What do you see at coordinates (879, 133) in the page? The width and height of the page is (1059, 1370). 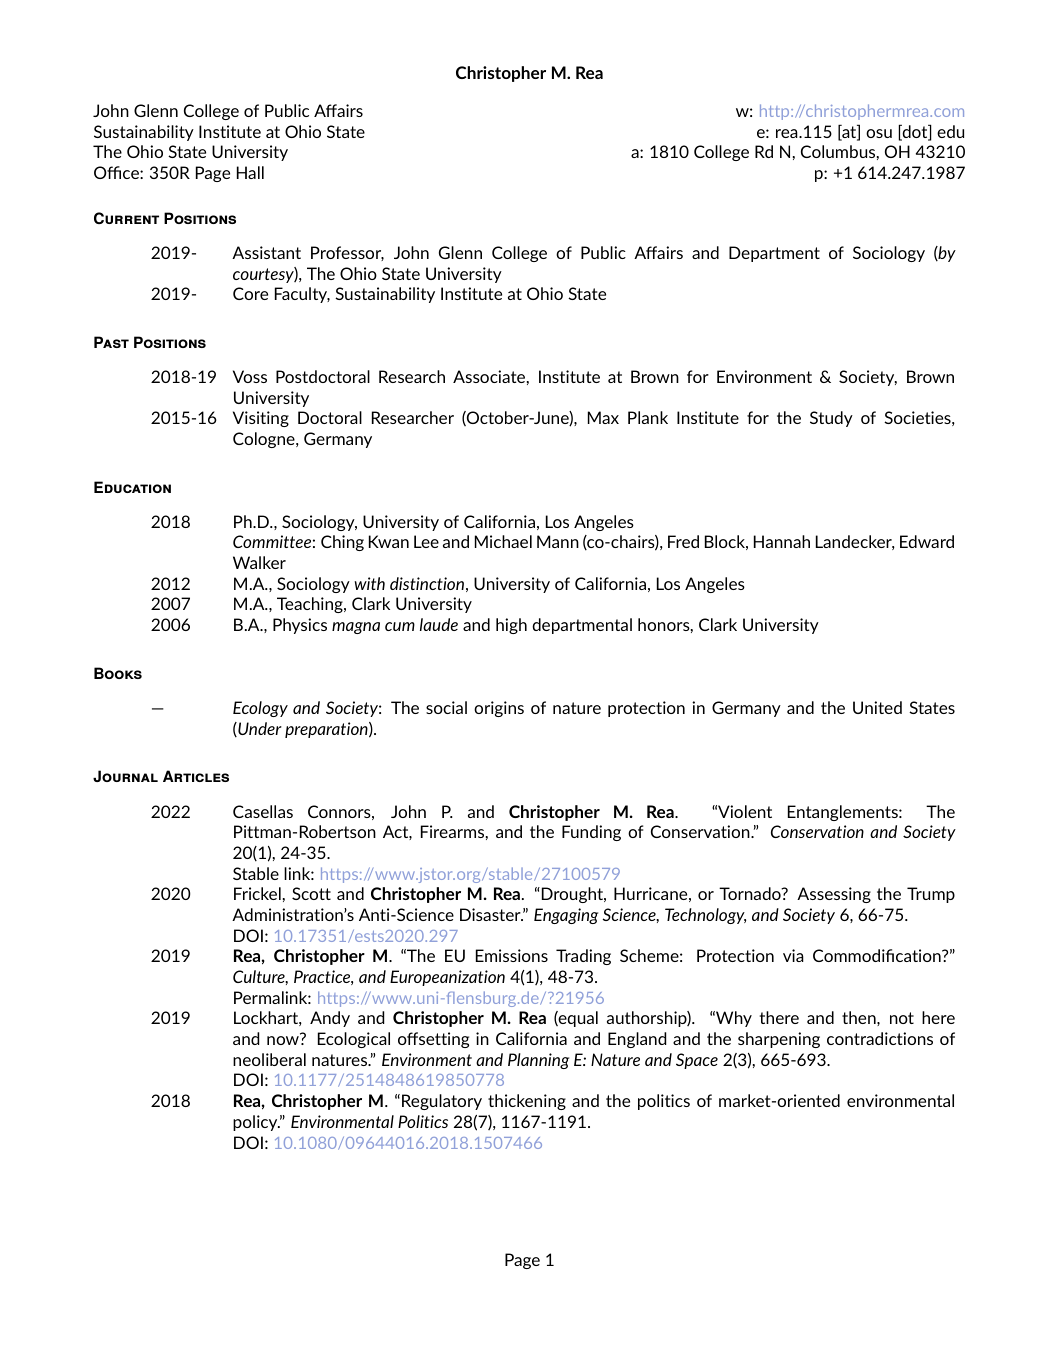 I see `osu` at bounding box center [879, 133].
